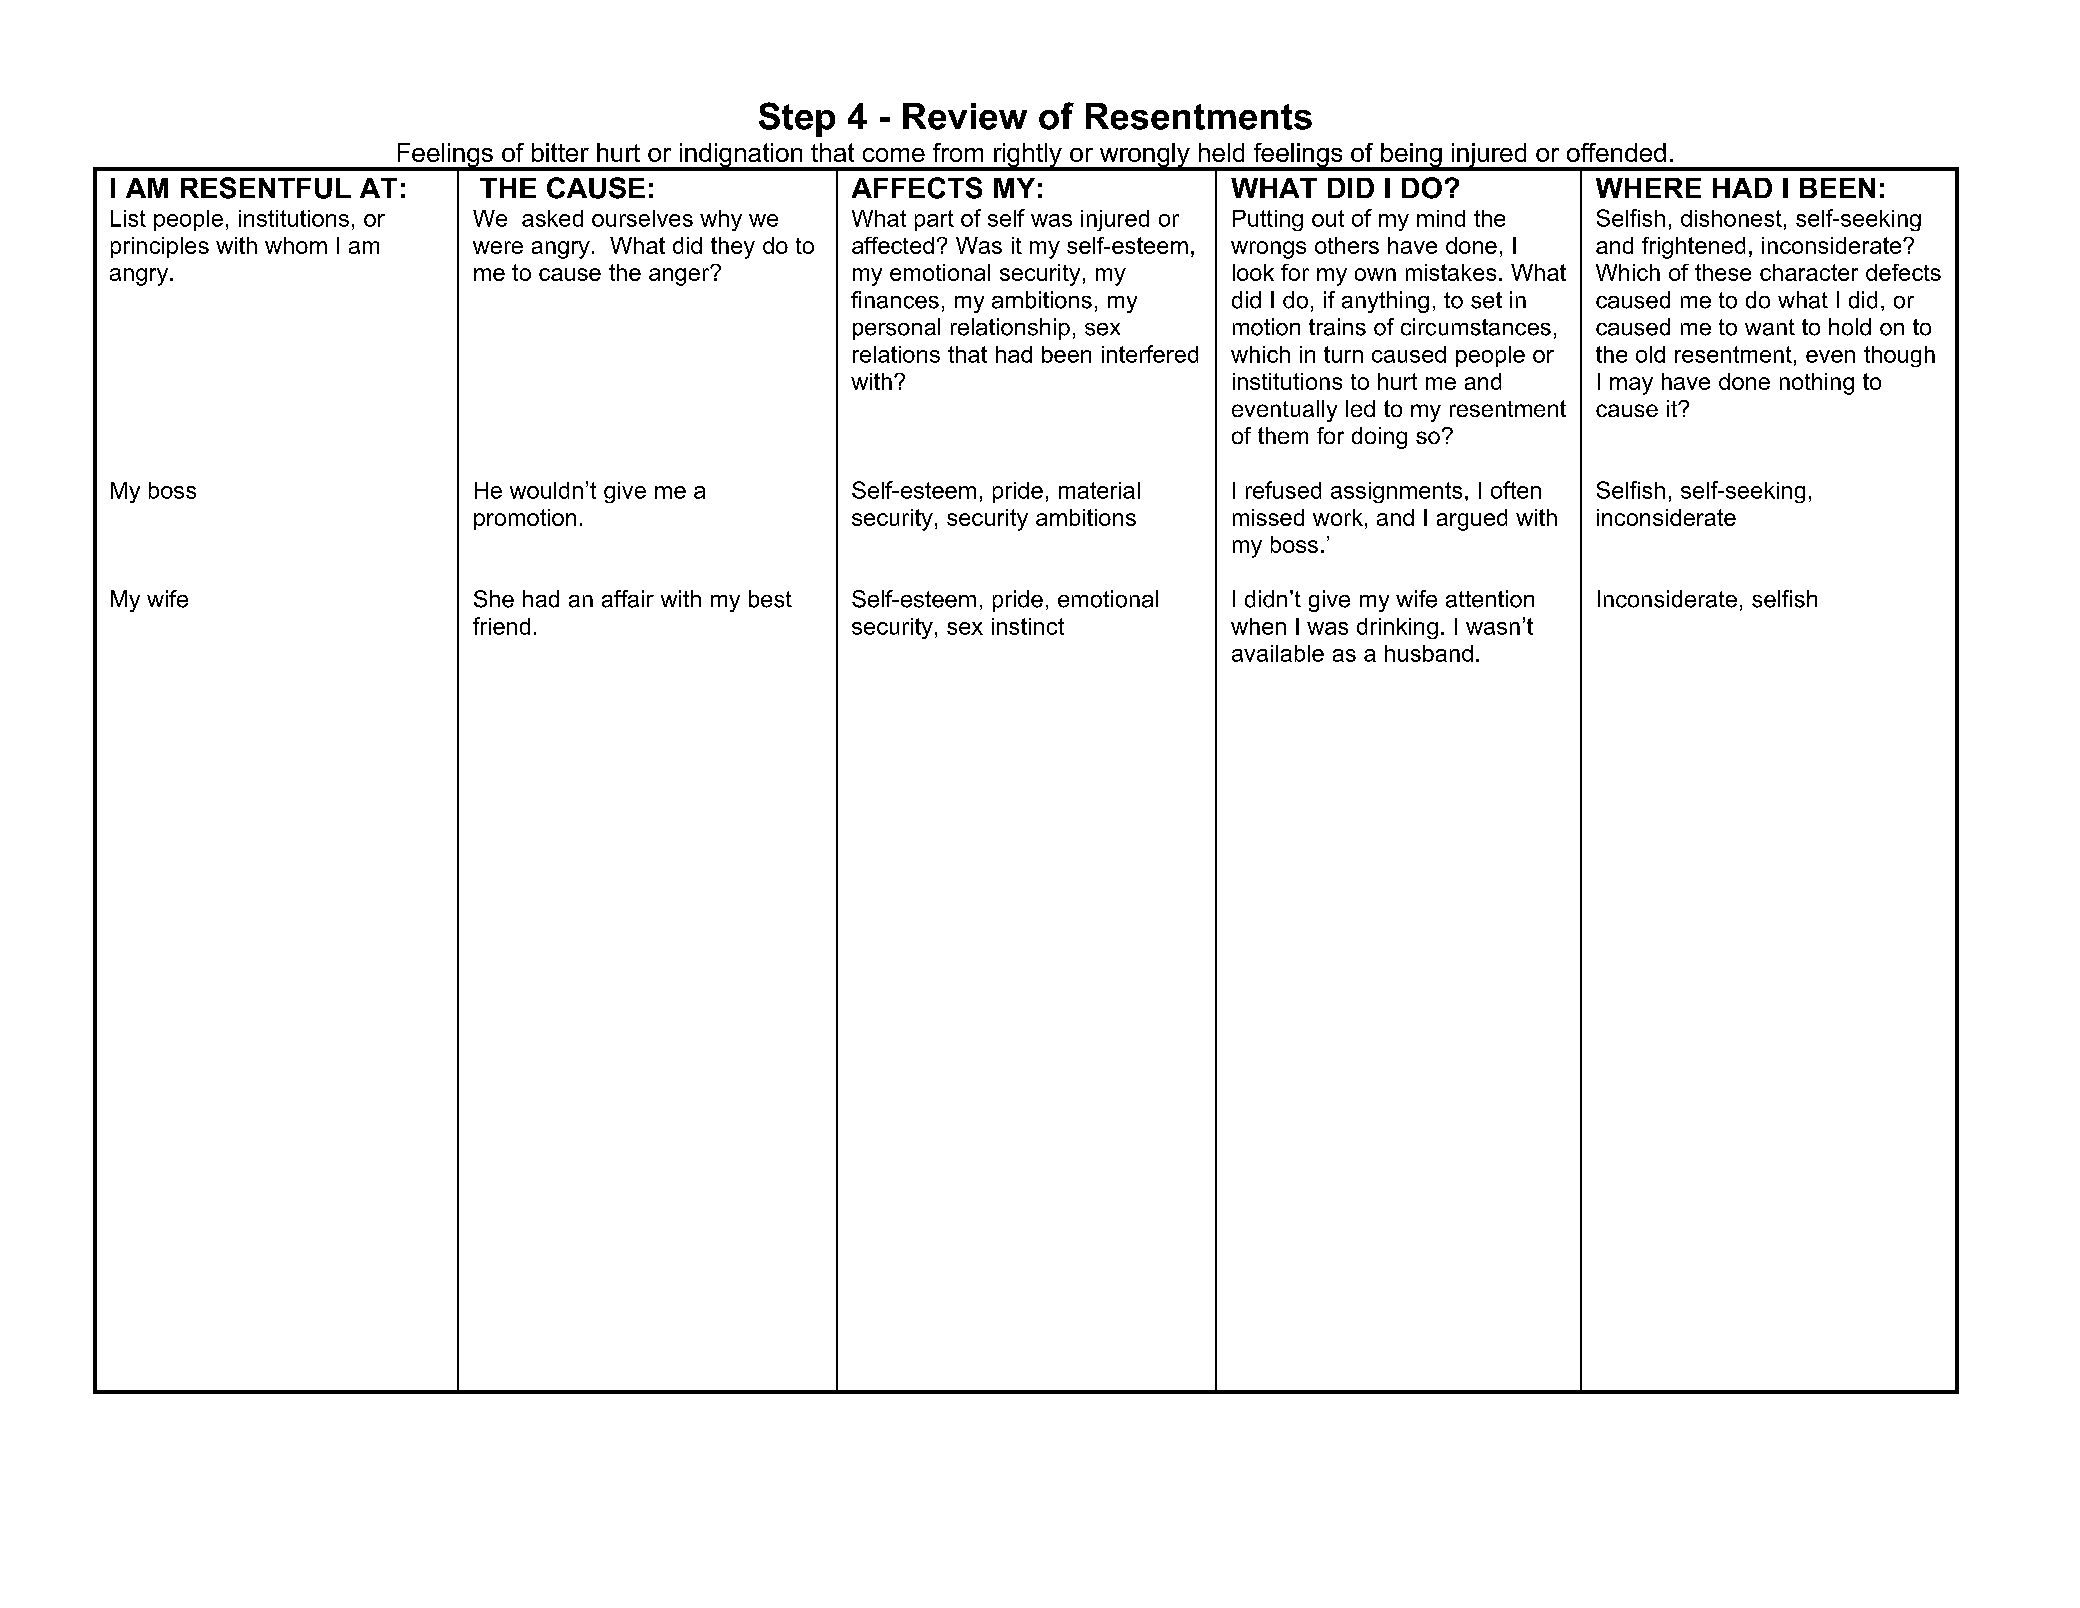  What do you see at coordinates (1429, 653) in the screenshot?
I see `husband` at bounding box center [1429, 653].
